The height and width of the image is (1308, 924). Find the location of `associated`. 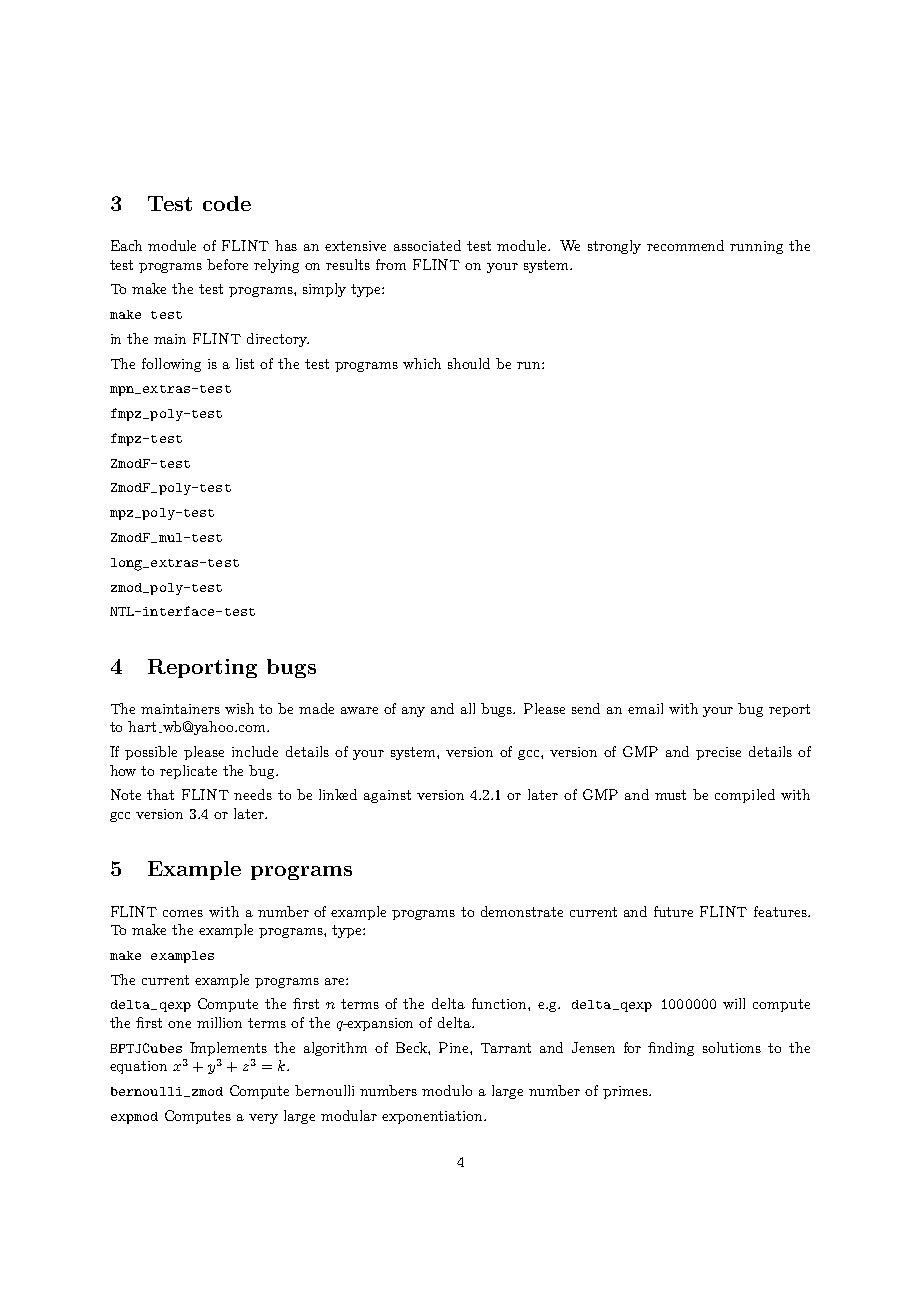

associated is located at coordinates (427, 245).
